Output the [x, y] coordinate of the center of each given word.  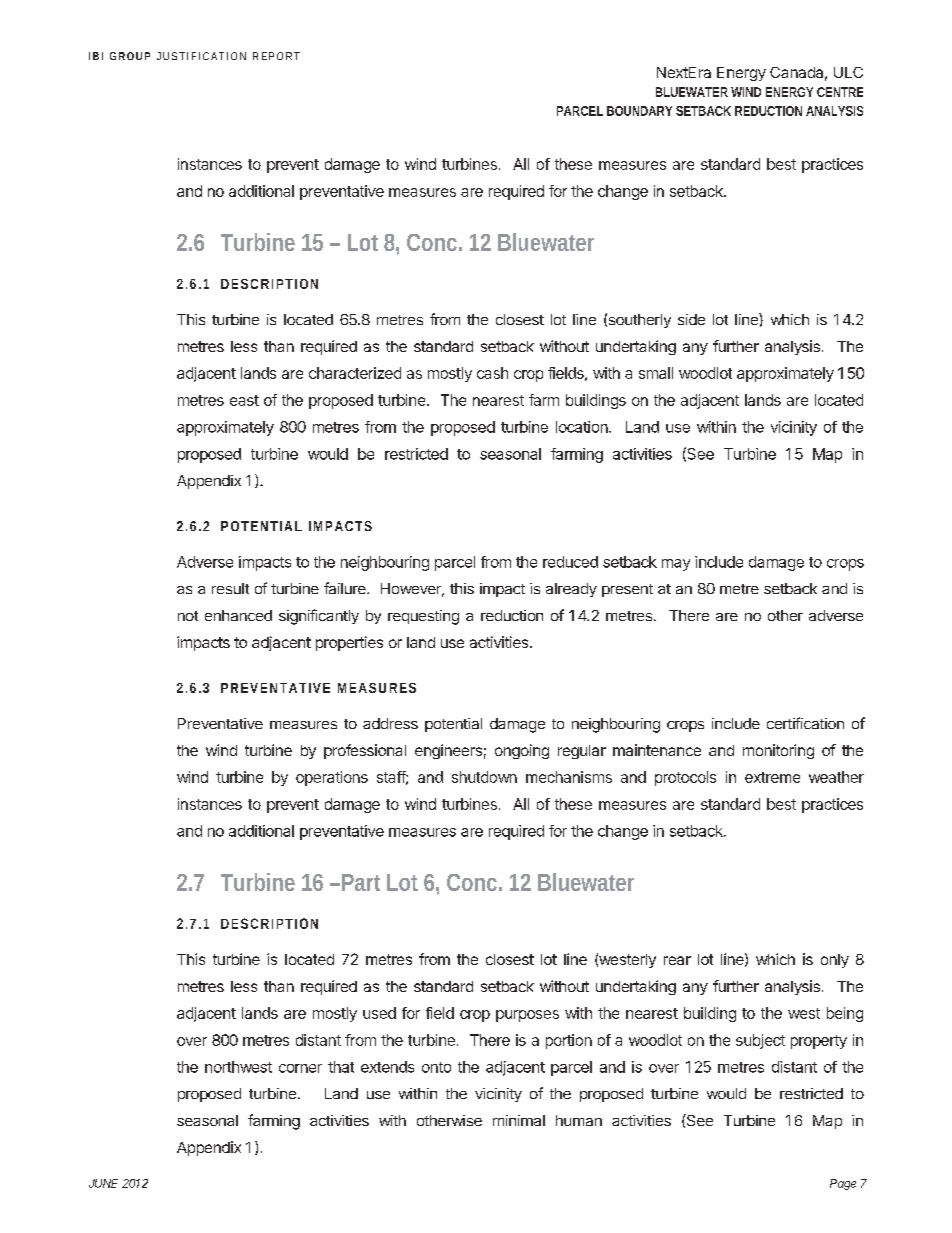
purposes [527, 1016]
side [691, 319]
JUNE [103, 1183]
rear [677, 960]
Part [361, 882]
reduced [570, 562]
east [244, 400]
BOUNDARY [639, 111]
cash [492, 373]
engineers [448, 751]
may [676, 565]
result [230, 588]
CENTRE [840, 92]
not [188, 616]
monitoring [778, 751]
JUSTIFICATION [201, 56]
